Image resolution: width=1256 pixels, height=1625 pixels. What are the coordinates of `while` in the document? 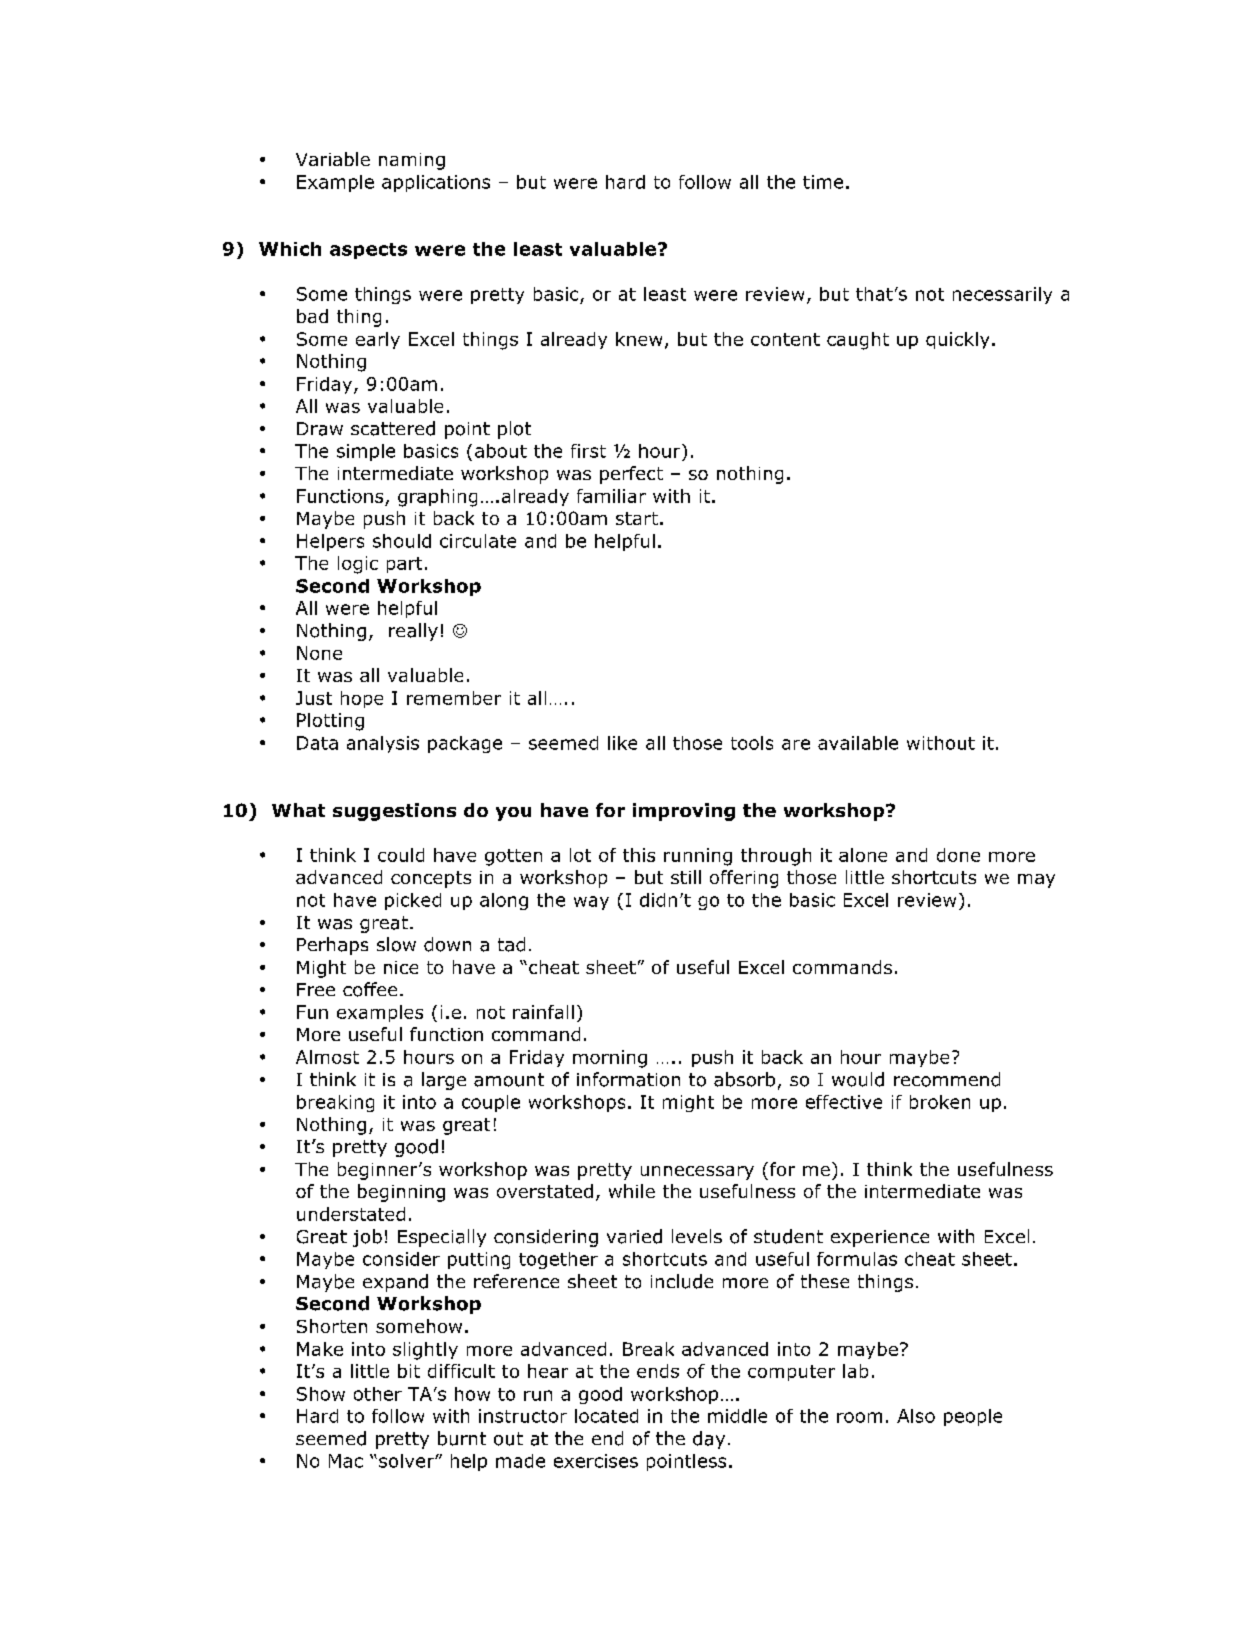 It's located at (632, 1191).
